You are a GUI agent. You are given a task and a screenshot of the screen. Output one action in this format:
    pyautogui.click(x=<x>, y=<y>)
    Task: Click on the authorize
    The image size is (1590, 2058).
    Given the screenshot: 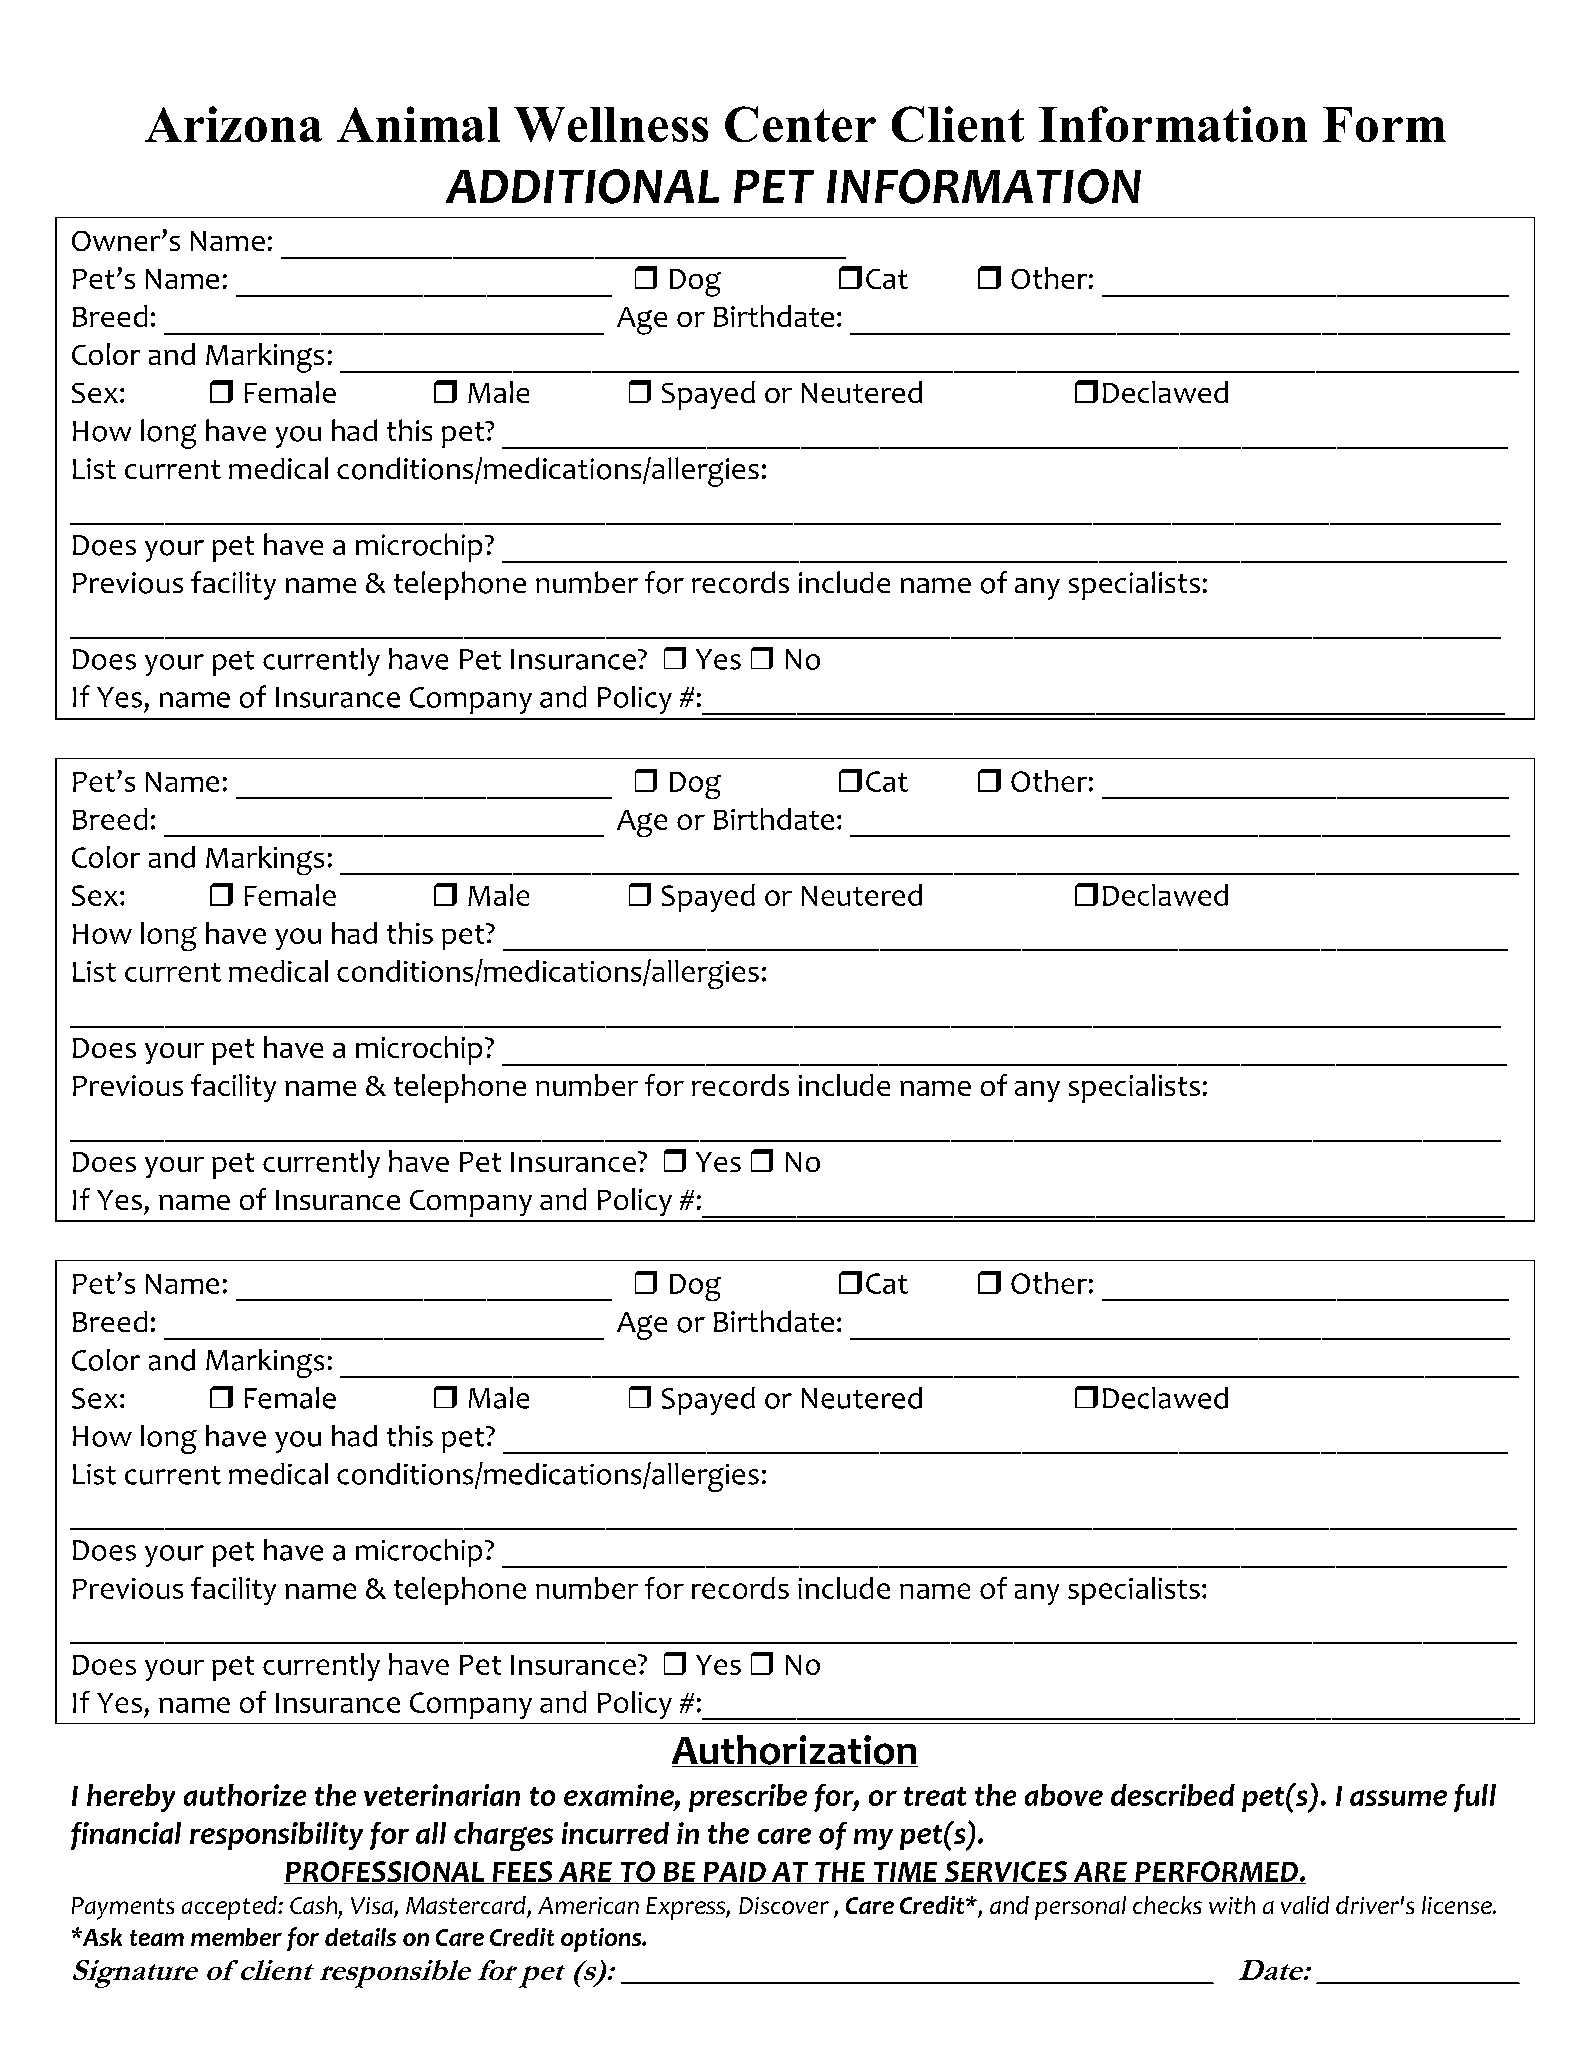 What is the action you would take?
    pyautogui.click(x=245, y=1795)
